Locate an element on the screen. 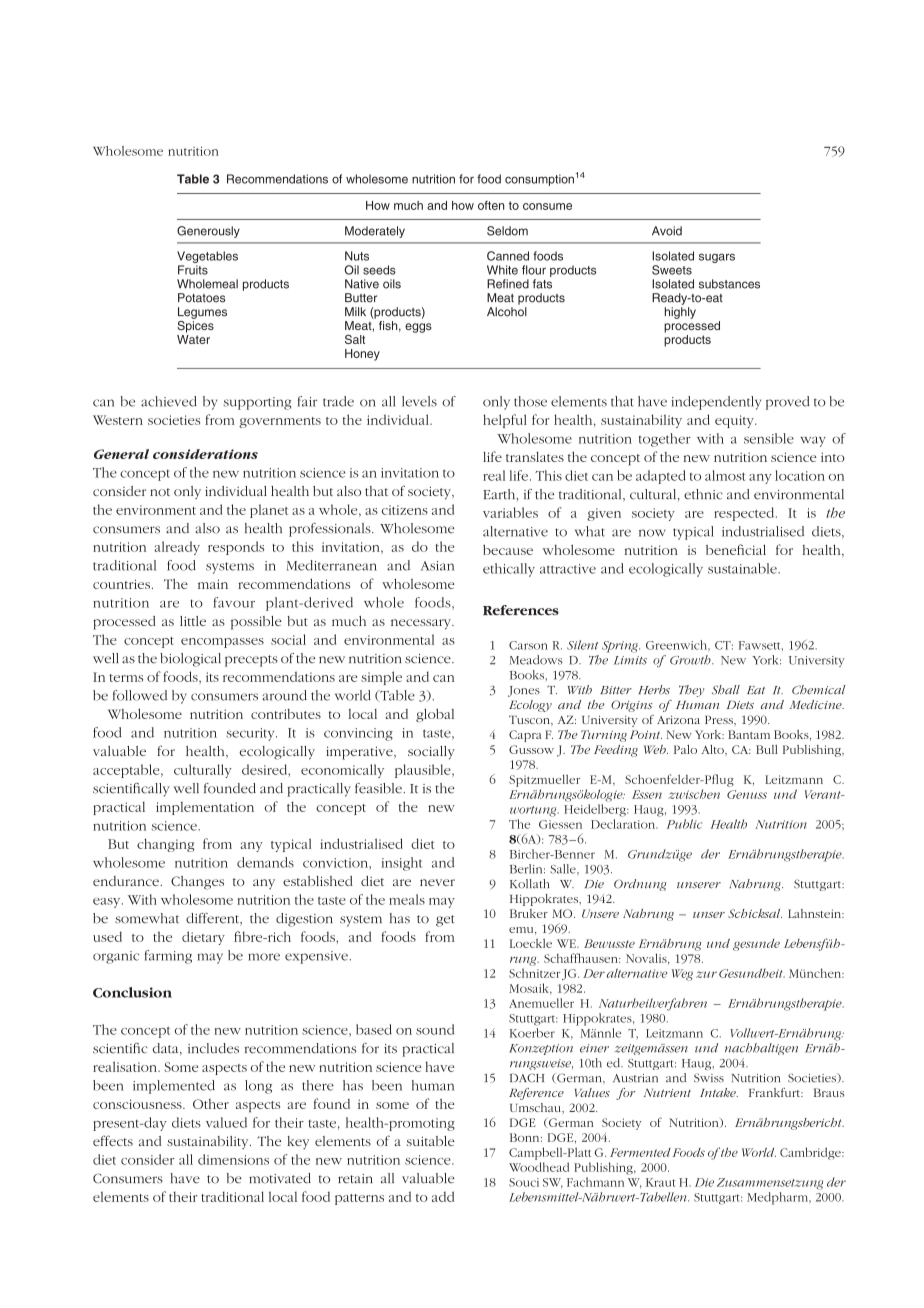 This screenshot has width=924, height=1308. changing is located at coordinates (166, 845).
